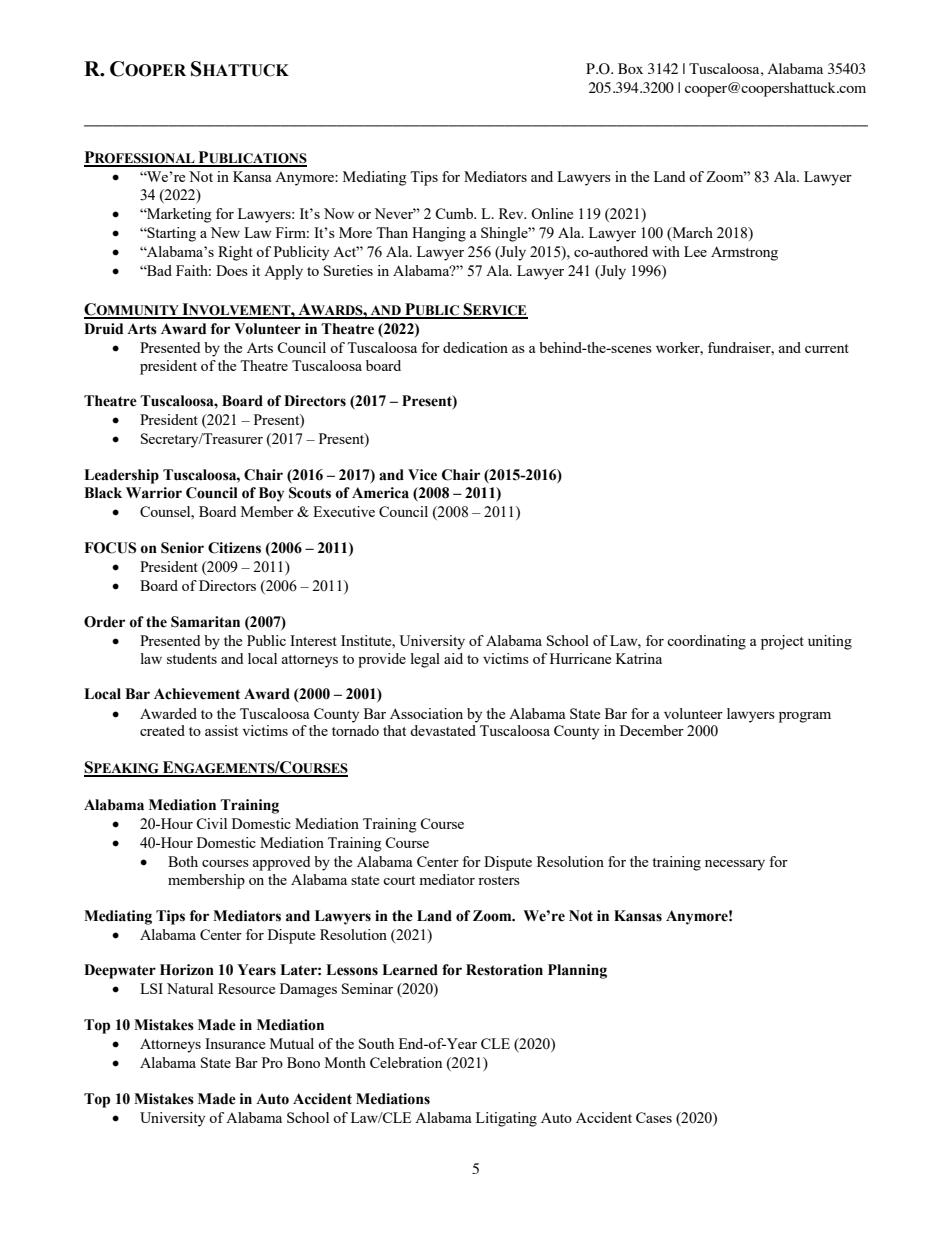  I want to click on Litigating, so click(506, 1119).
